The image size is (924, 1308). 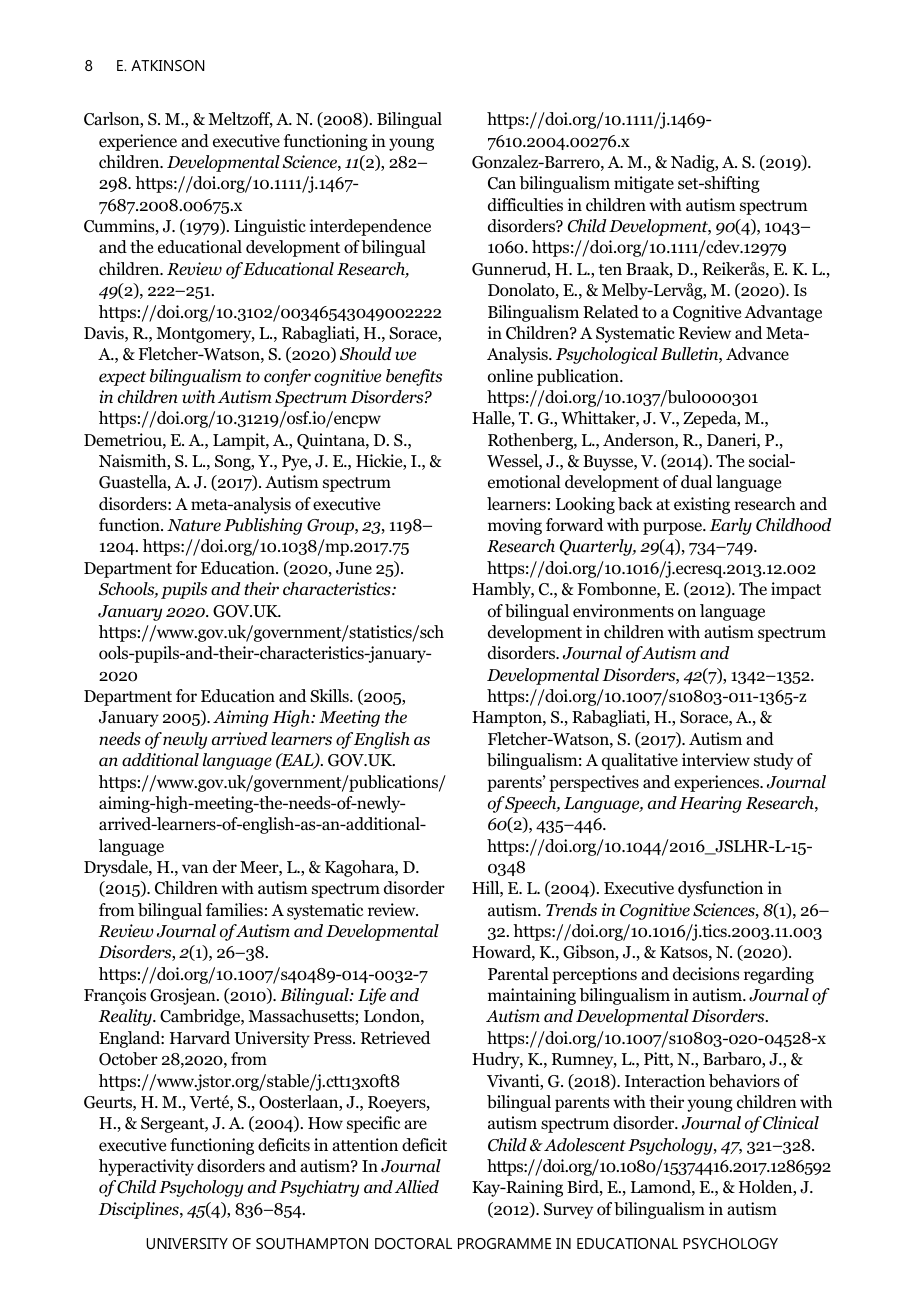 What do you see at coordinates (571, 910) in the document?
I see `Trends` at bounding box center [571, 910].
